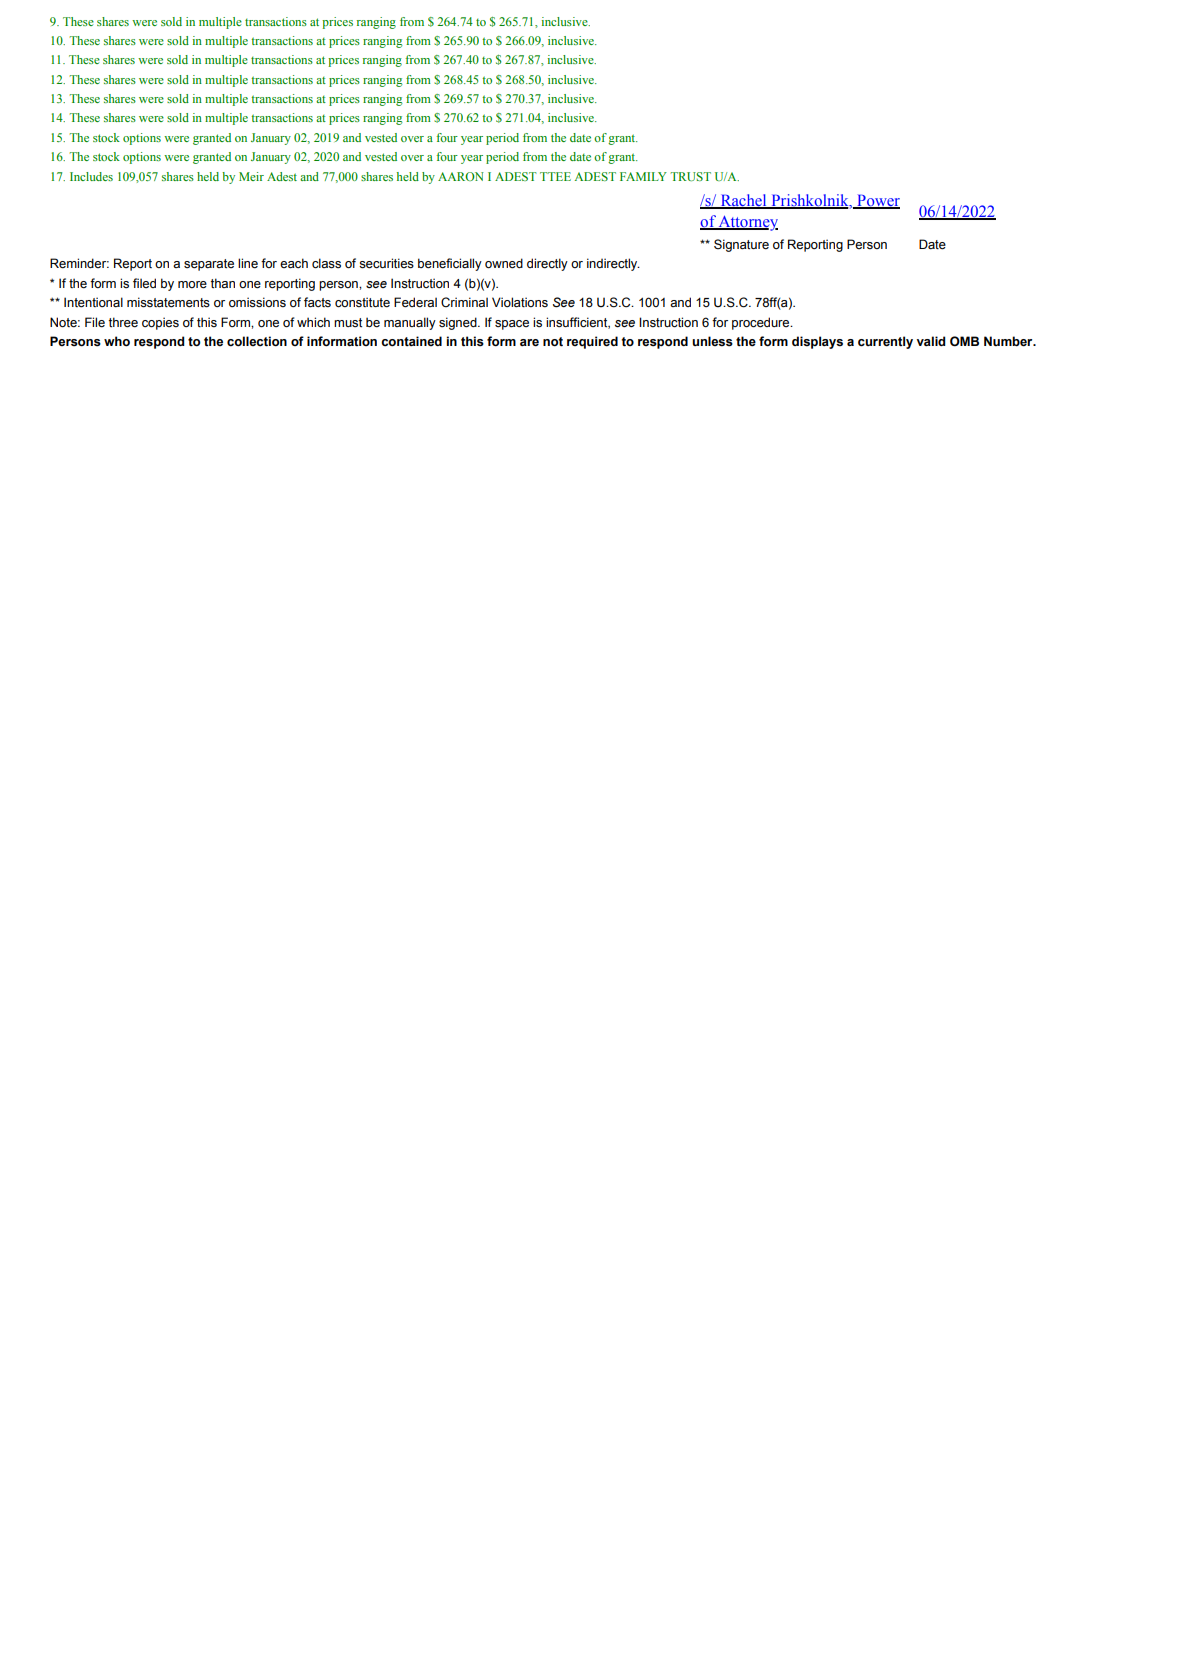 This document has width=1182, height=1672. Describe the element at coordinates (747, 223) in the document. I see `Attorney` at that location.
